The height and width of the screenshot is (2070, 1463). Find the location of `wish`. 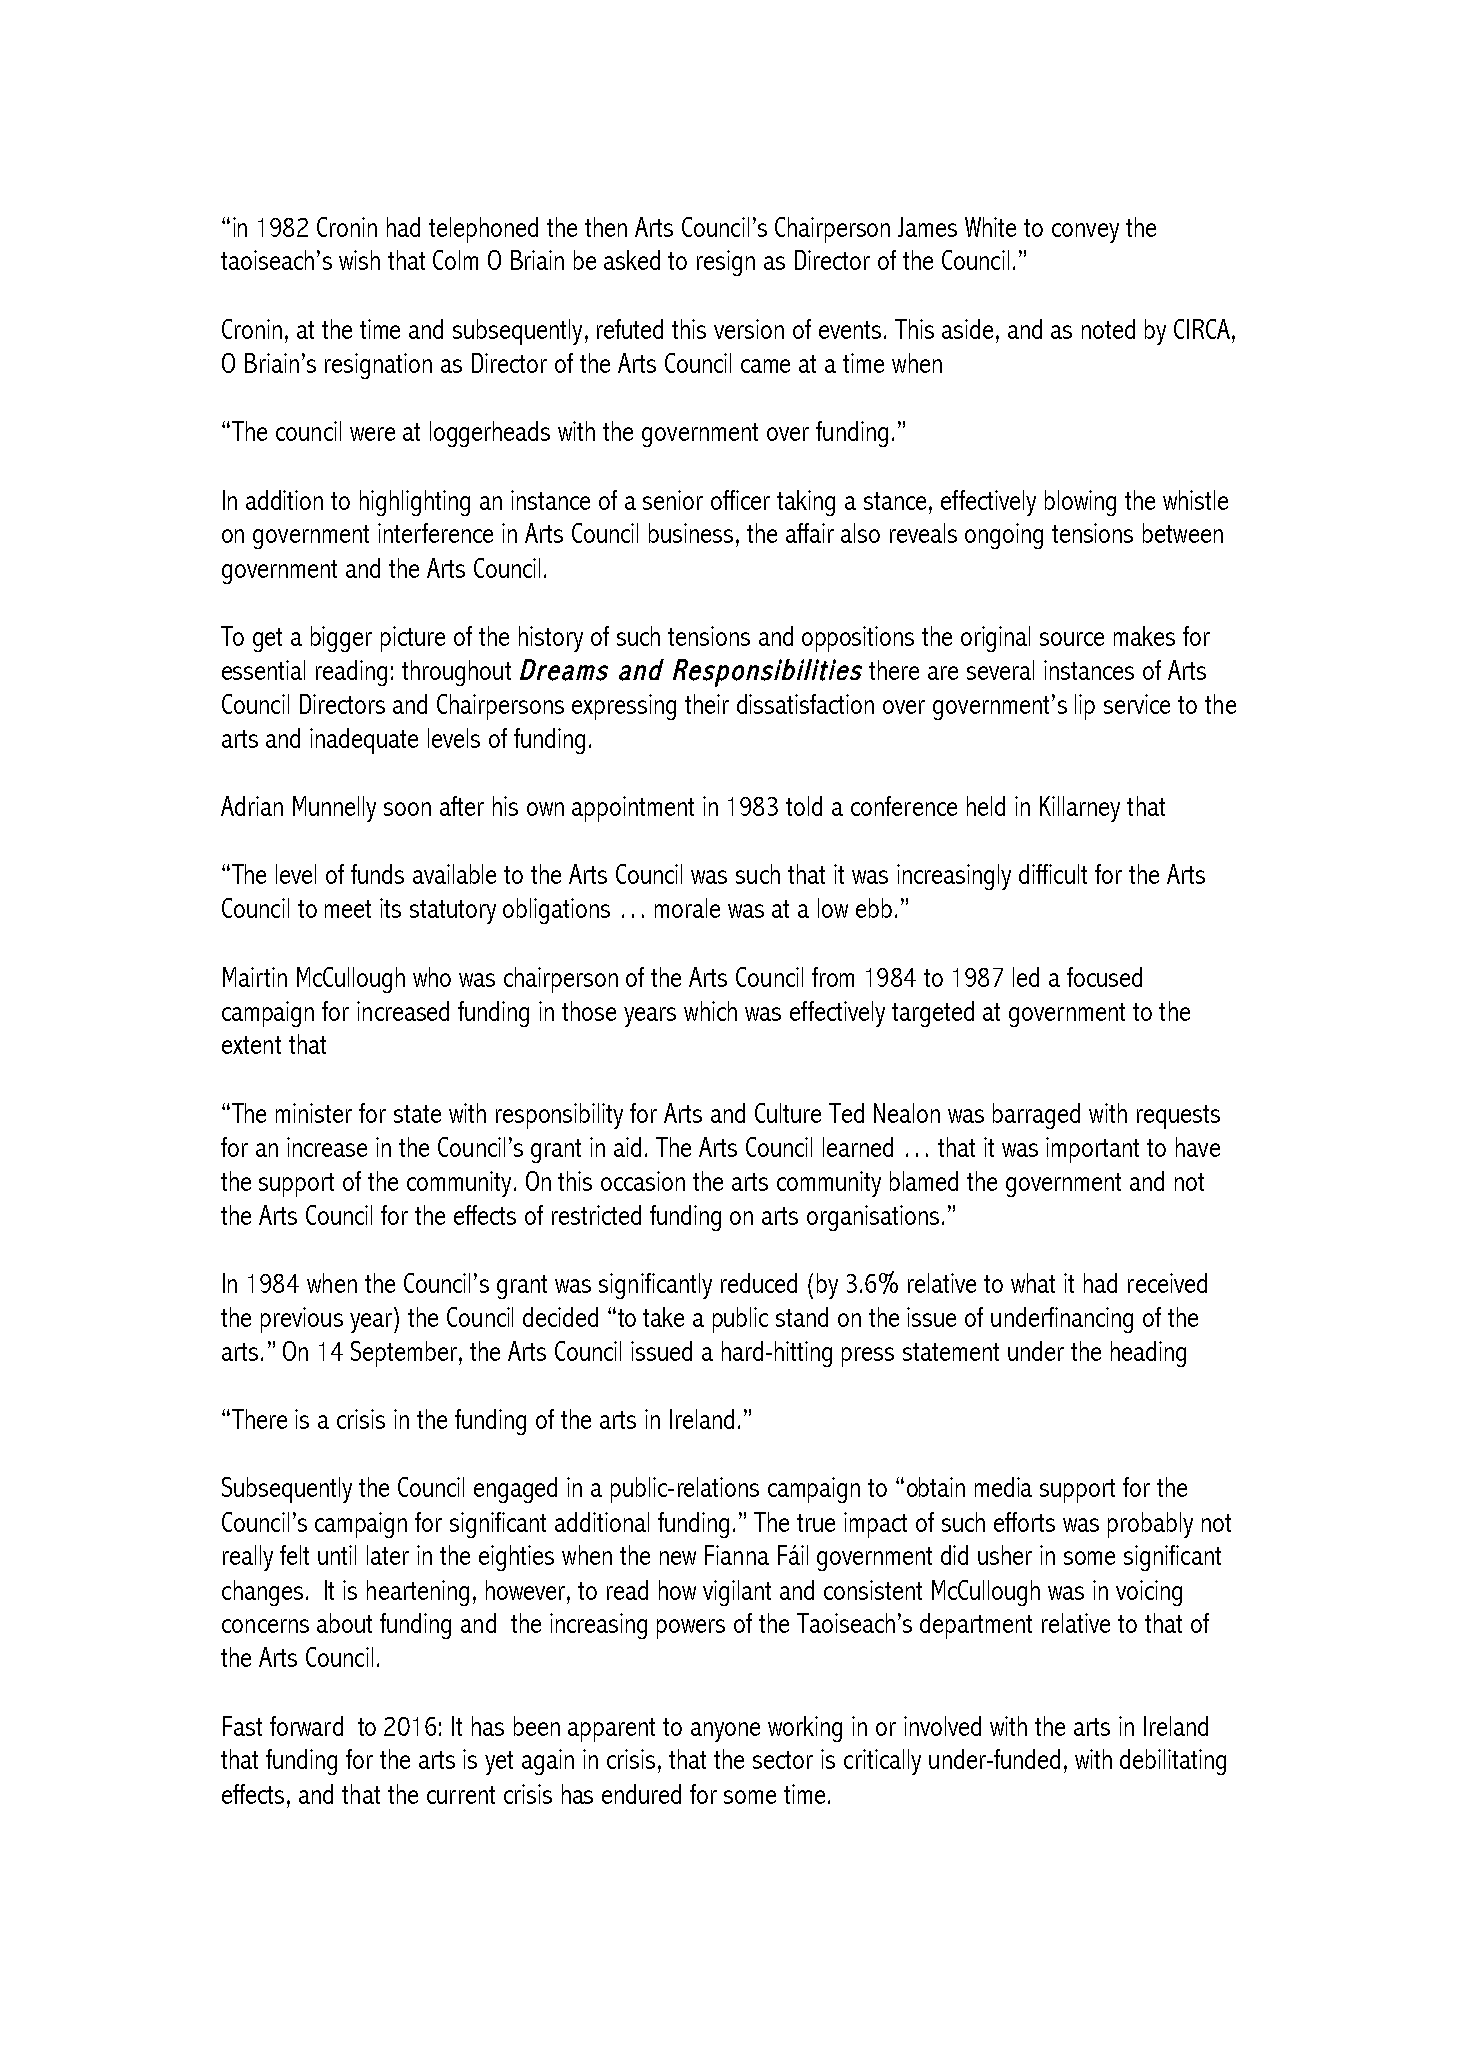

wish is located at coordinates (359, 260).
